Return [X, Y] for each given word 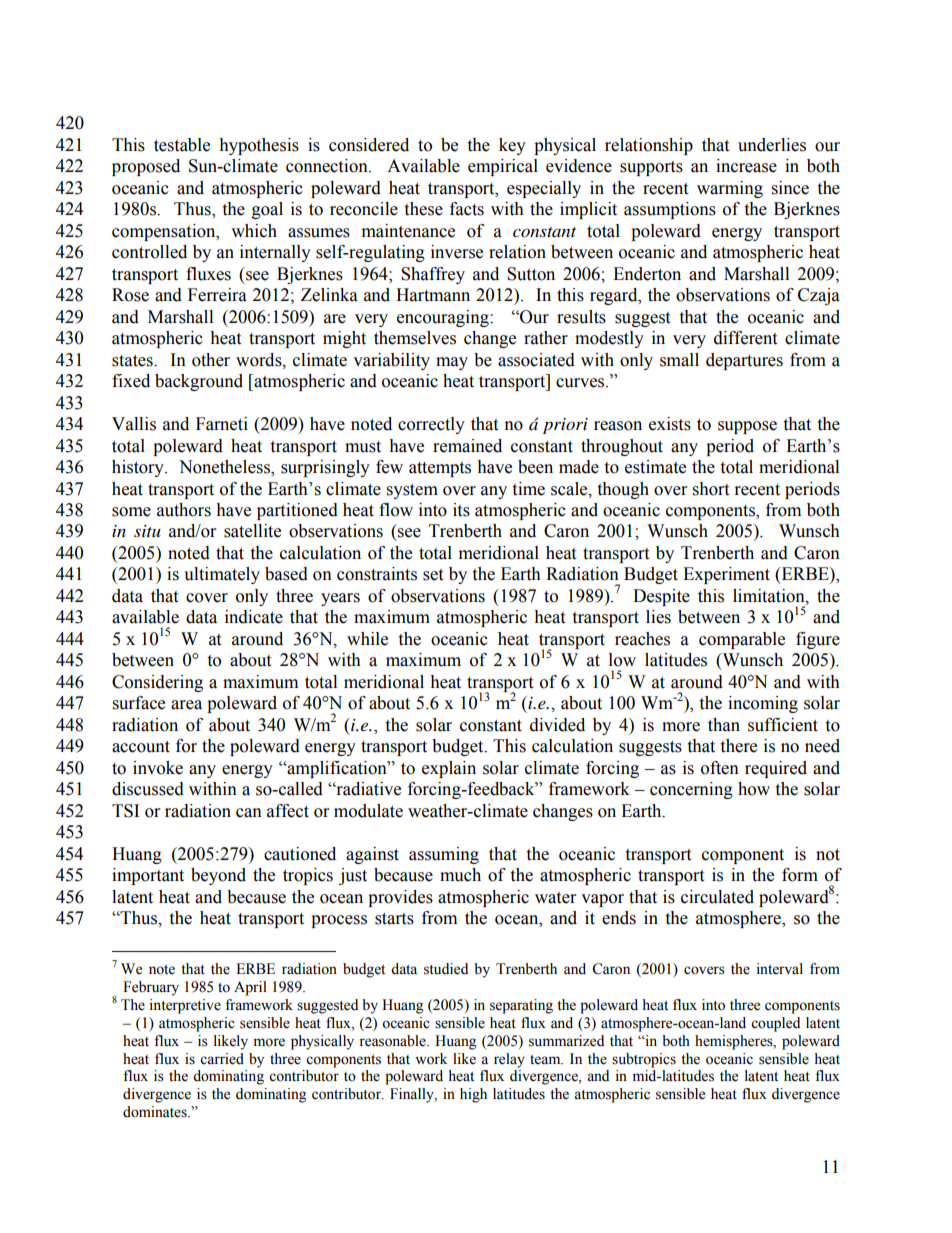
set [433, 575]
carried [222, 1059]
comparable [742, 640]
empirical [503, 167]
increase [746, 166]
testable [182, 145]
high [473, 1095]
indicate [254, 617]
